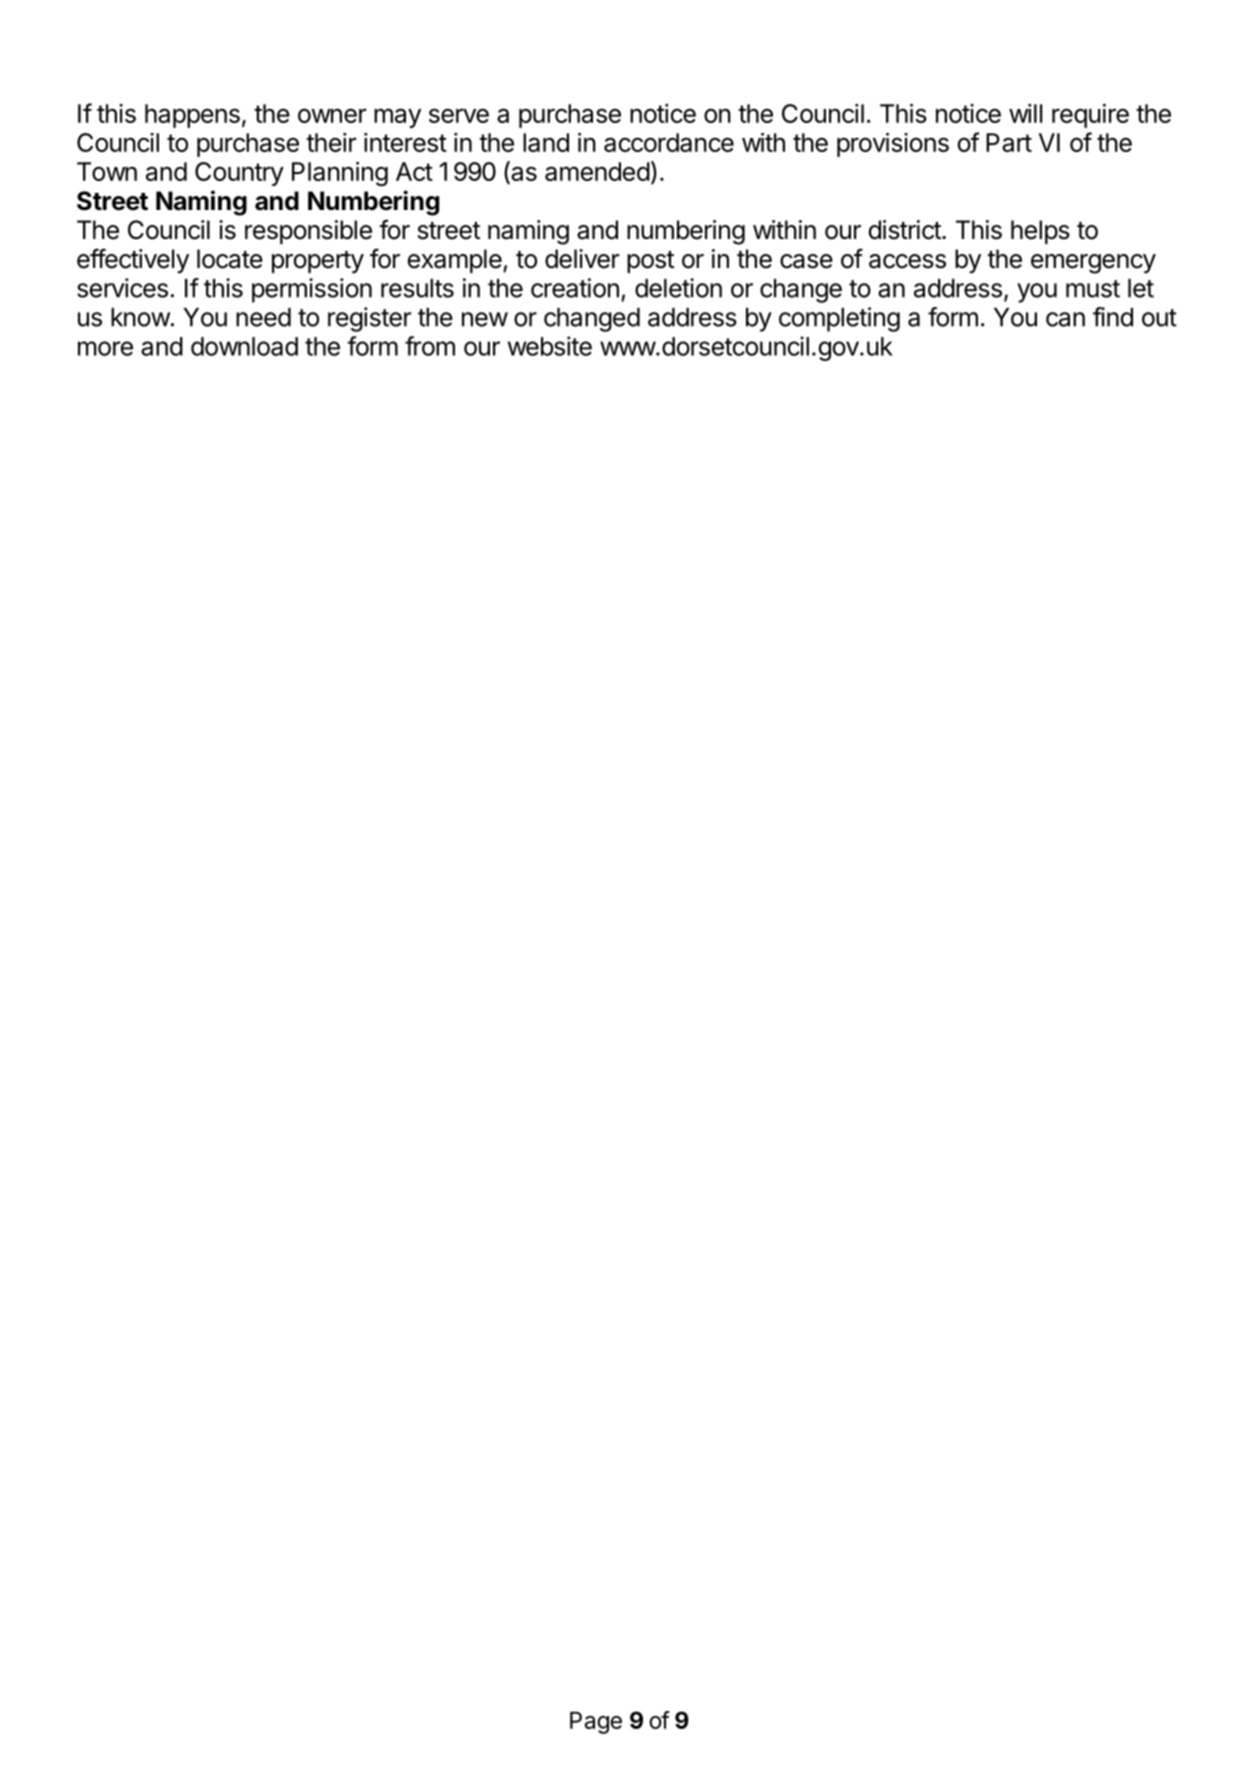 This screenshot has height=1775, width=1255. Describe the element at coordinates (597, 171) in the screenshot. I see `amended` at that location.
